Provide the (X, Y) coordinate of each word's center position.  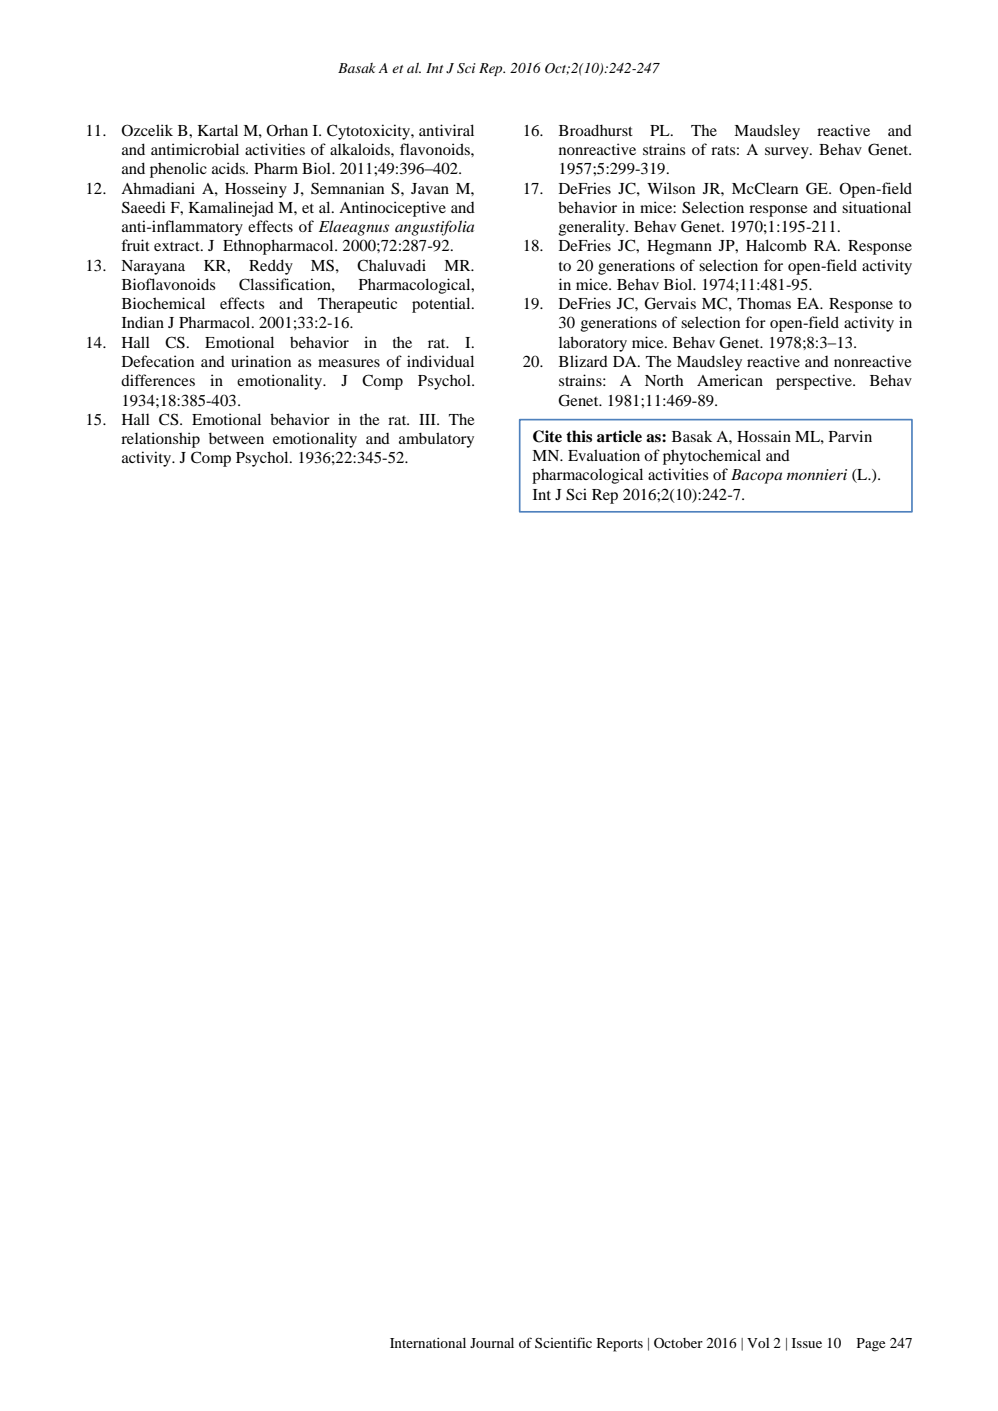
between (236, 438)
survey (788, 153)
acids (230, 168)
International (428, 1343)
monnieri (817, 474)
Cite (547, 436)
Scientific (563, 1342)
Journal (492, 1343)
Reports (620, 1345)
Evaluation (604, 455)
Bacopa (756, 476)
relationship (160, 440)
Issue (807, 1343)
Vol (758, 1343)
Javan (430, 188)
